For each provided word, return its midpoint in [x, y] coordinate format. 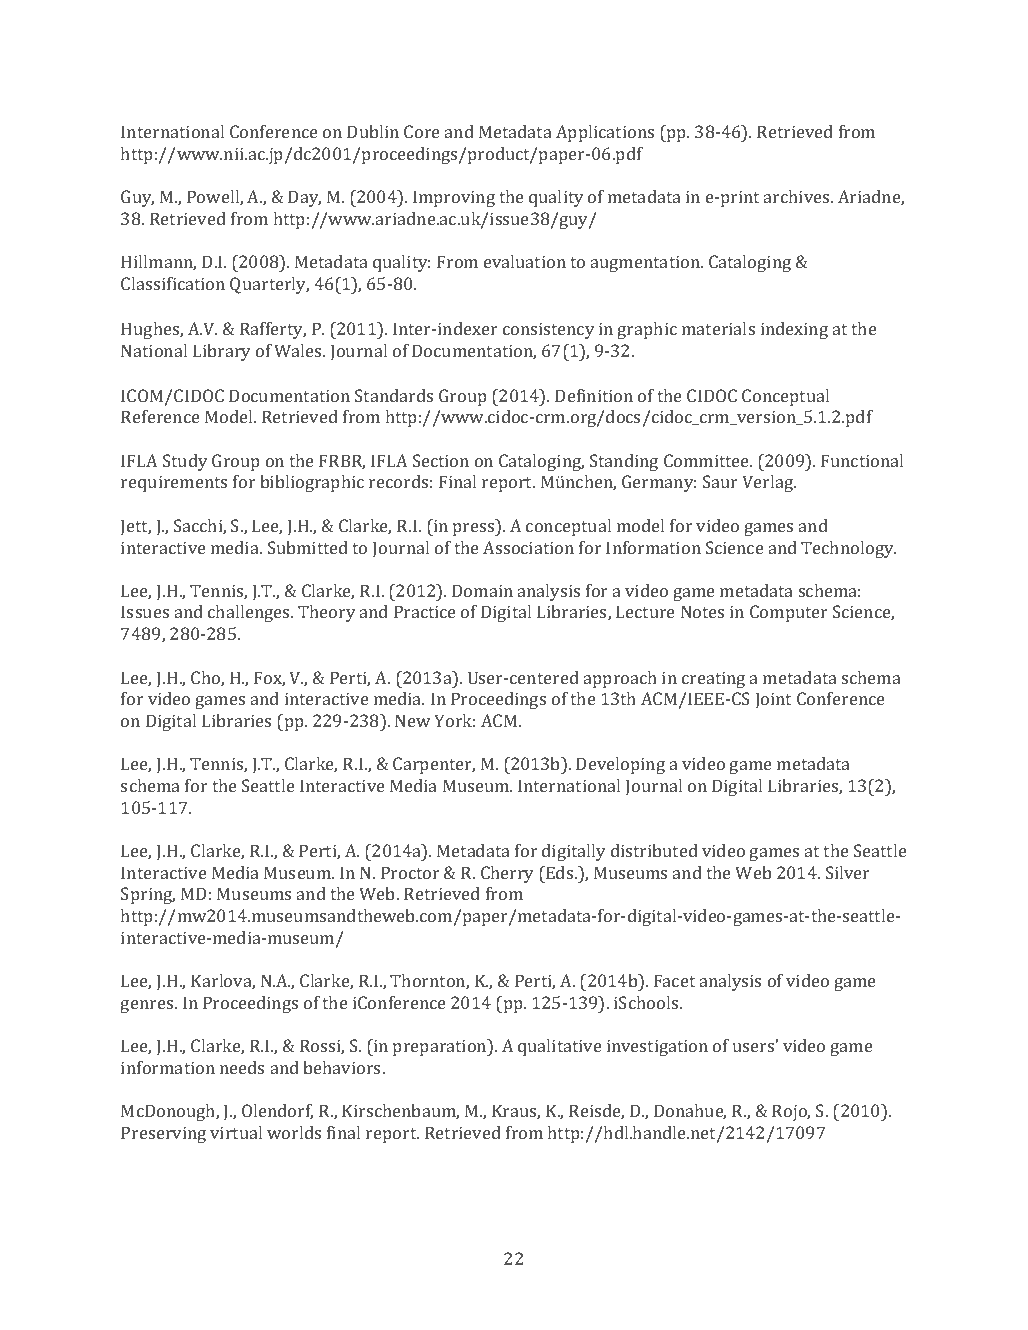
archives [798, 196]
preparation [441, 1047]
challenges [250, 613]
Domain [482, 590]
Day [304, 198]
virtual [236, 1132]
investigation [657, 1048]
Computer [789, 613]
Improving [454, 198]
